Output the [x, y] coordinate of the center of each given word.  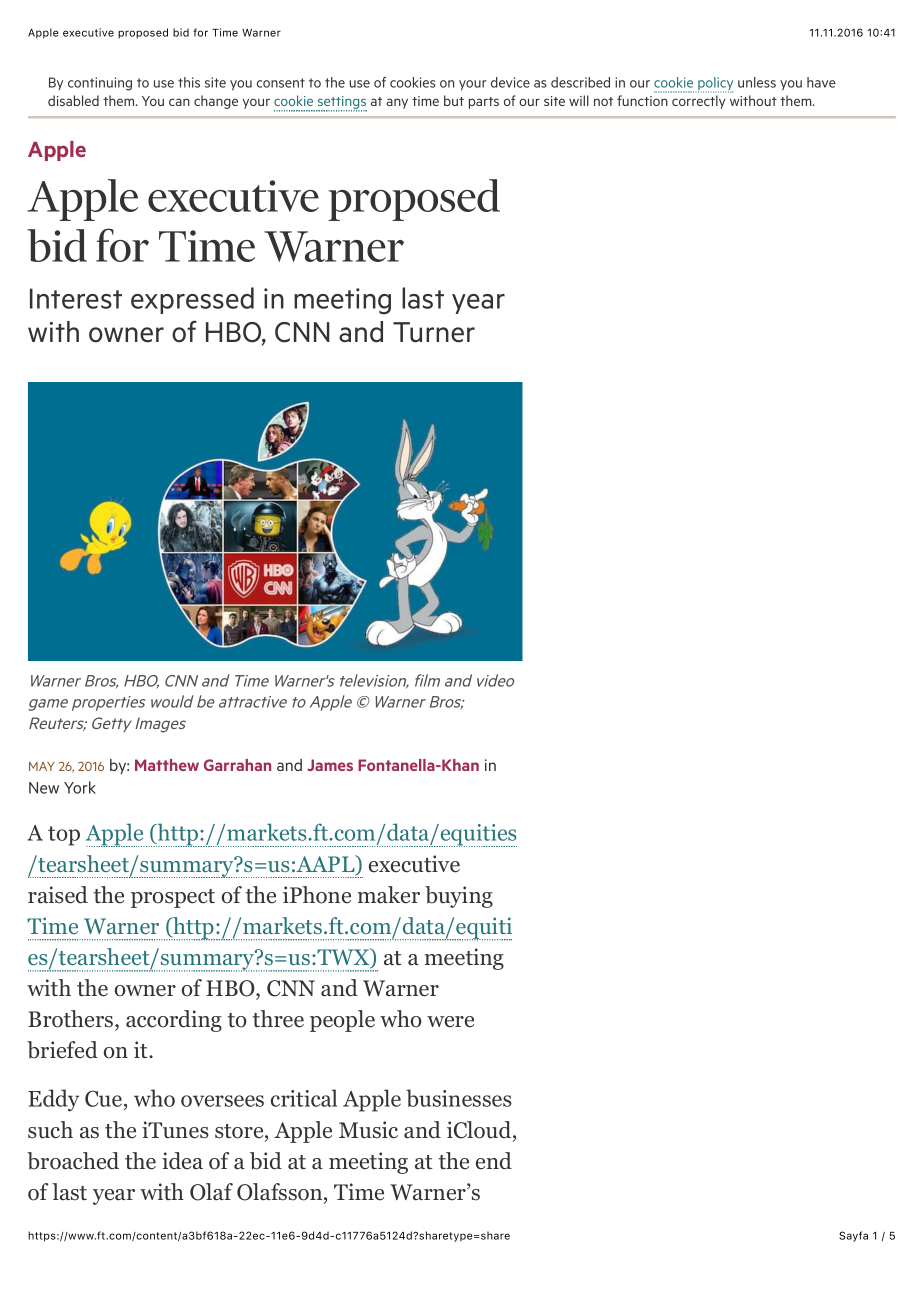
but [454, 100]
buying [459, 897]
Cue [105, 1100]
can [179, 102]
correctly [699, 102]
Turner [434, 332]
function [642, 100]
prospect [173, 898]
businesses [459, 1098]
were [450, 1022]
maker [388, 895]
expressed [192, 300]
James [330, 765]
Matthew [167, 765]
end [494, 1161]
